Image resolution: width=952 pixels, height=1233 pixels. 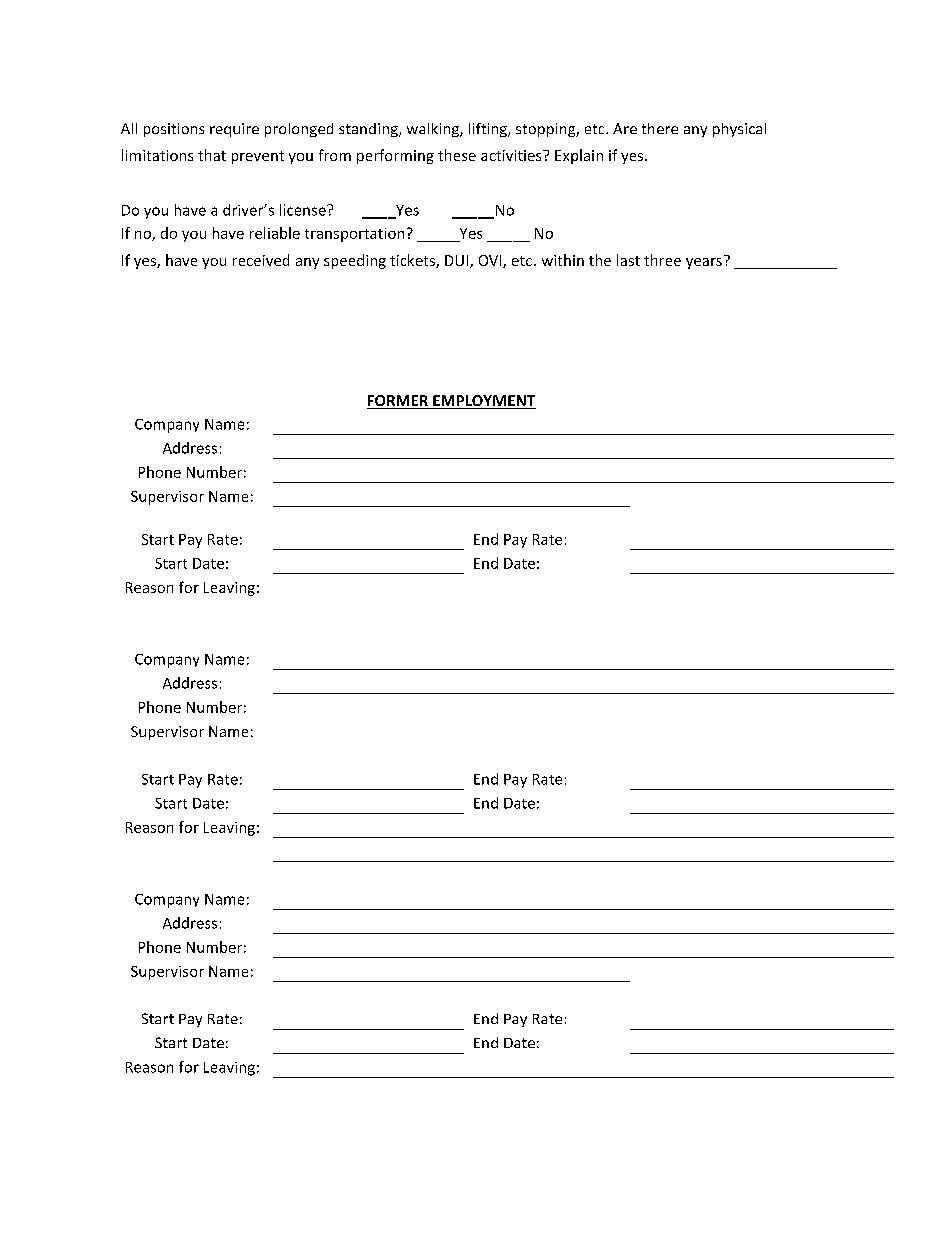 I want to click on tickets, so click(x=413, y=261).
